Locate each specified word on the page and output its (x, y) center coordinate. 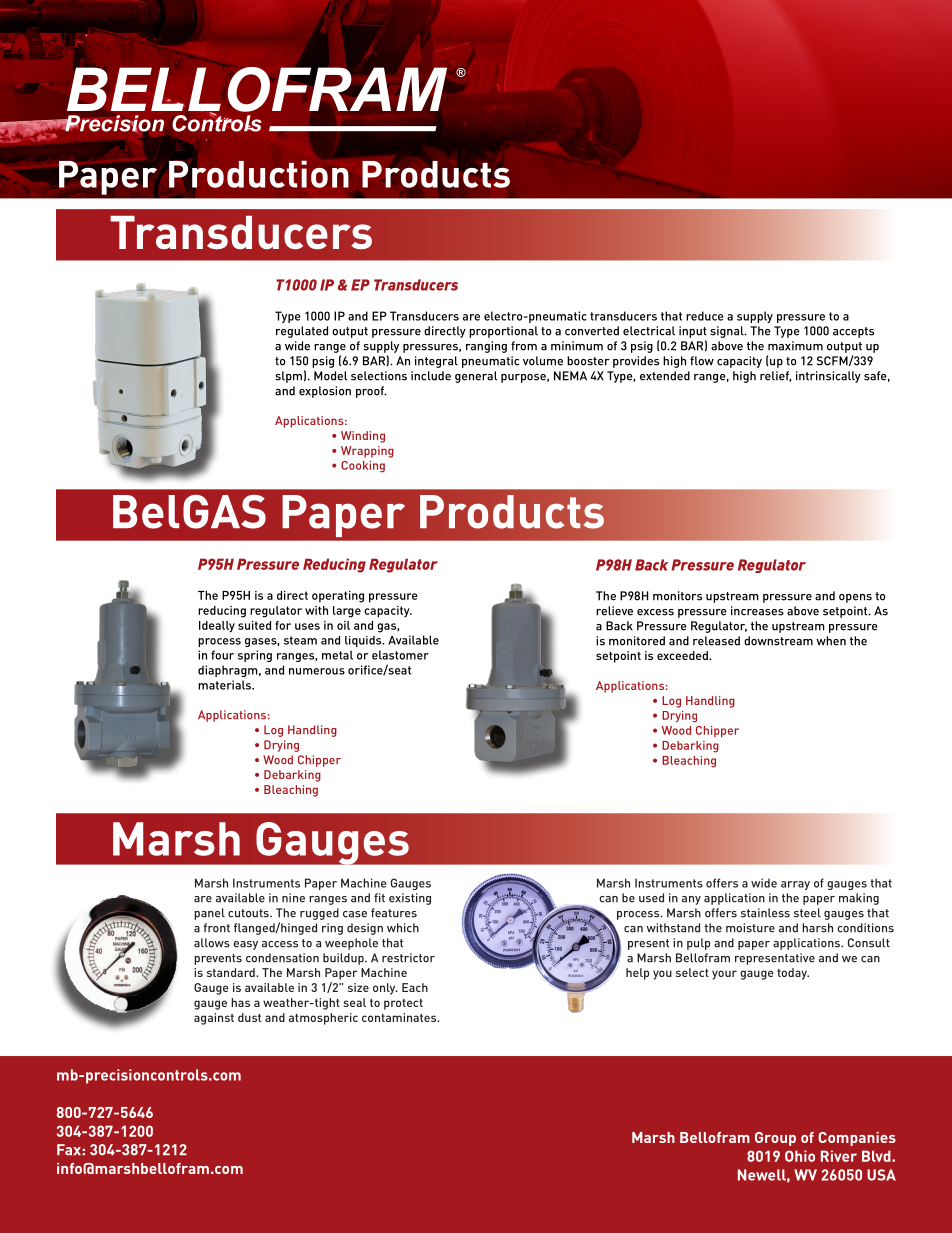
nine (293, 898)
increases (757, 611)
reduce (705, 316)
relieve (614, 611)
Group (775, 1139)
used (651, 898)
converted (592, 331)
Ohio (800, 1156)
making (859, 899)
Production (259, 174)
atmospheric (323, 1019)
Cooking (363, 467)
